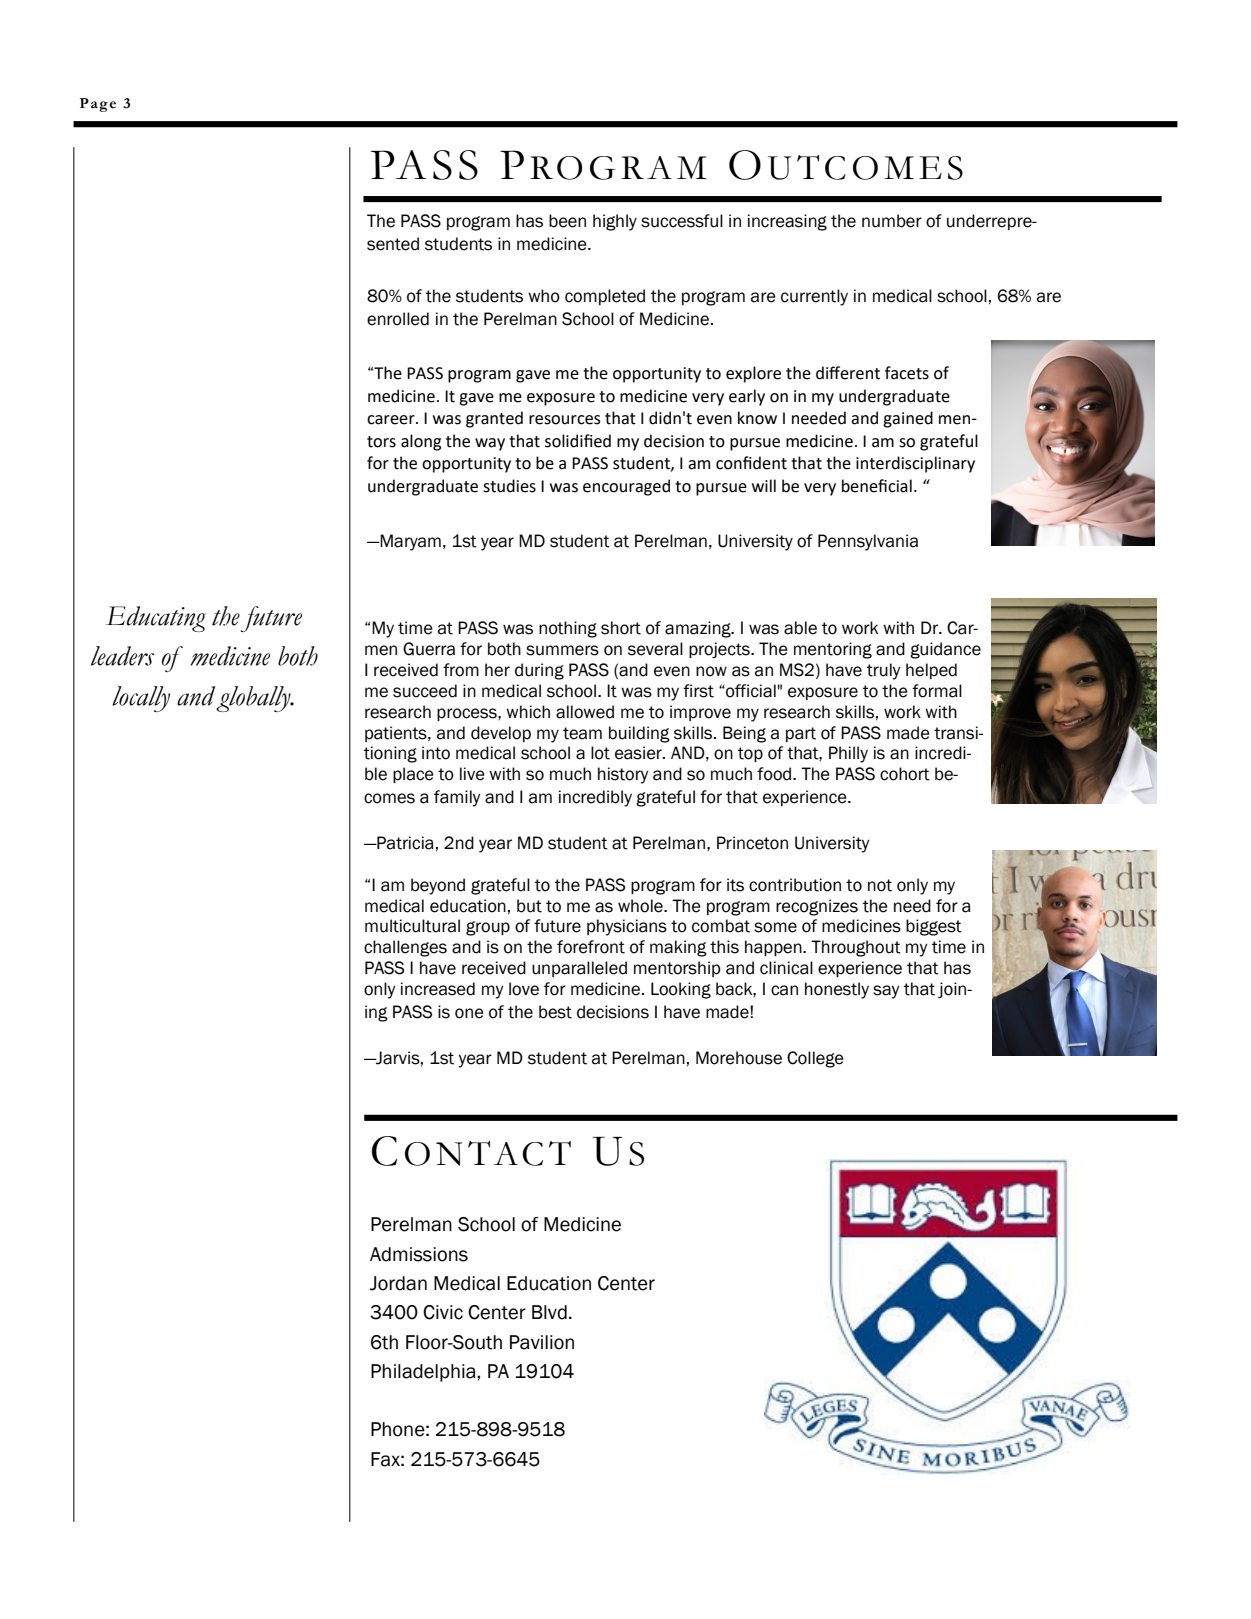 Image resolution: width=1251 pixels, height=1619 pixels. What do you see at coordinates (567, 221) in the screenshot?
I see `been` at bounding box center [567, 221].
